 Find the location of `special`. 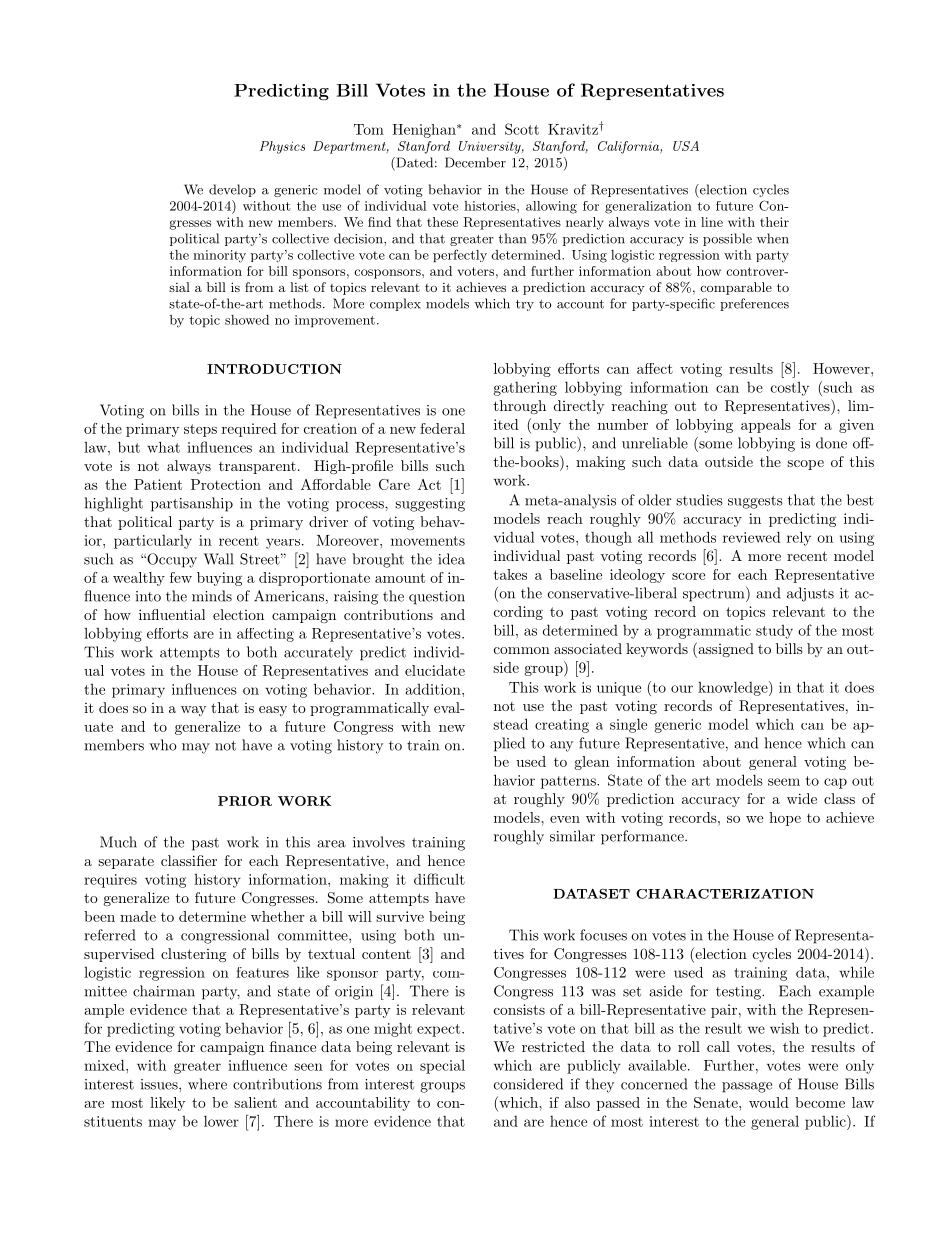

special is located at coordinates (442, 1067).
